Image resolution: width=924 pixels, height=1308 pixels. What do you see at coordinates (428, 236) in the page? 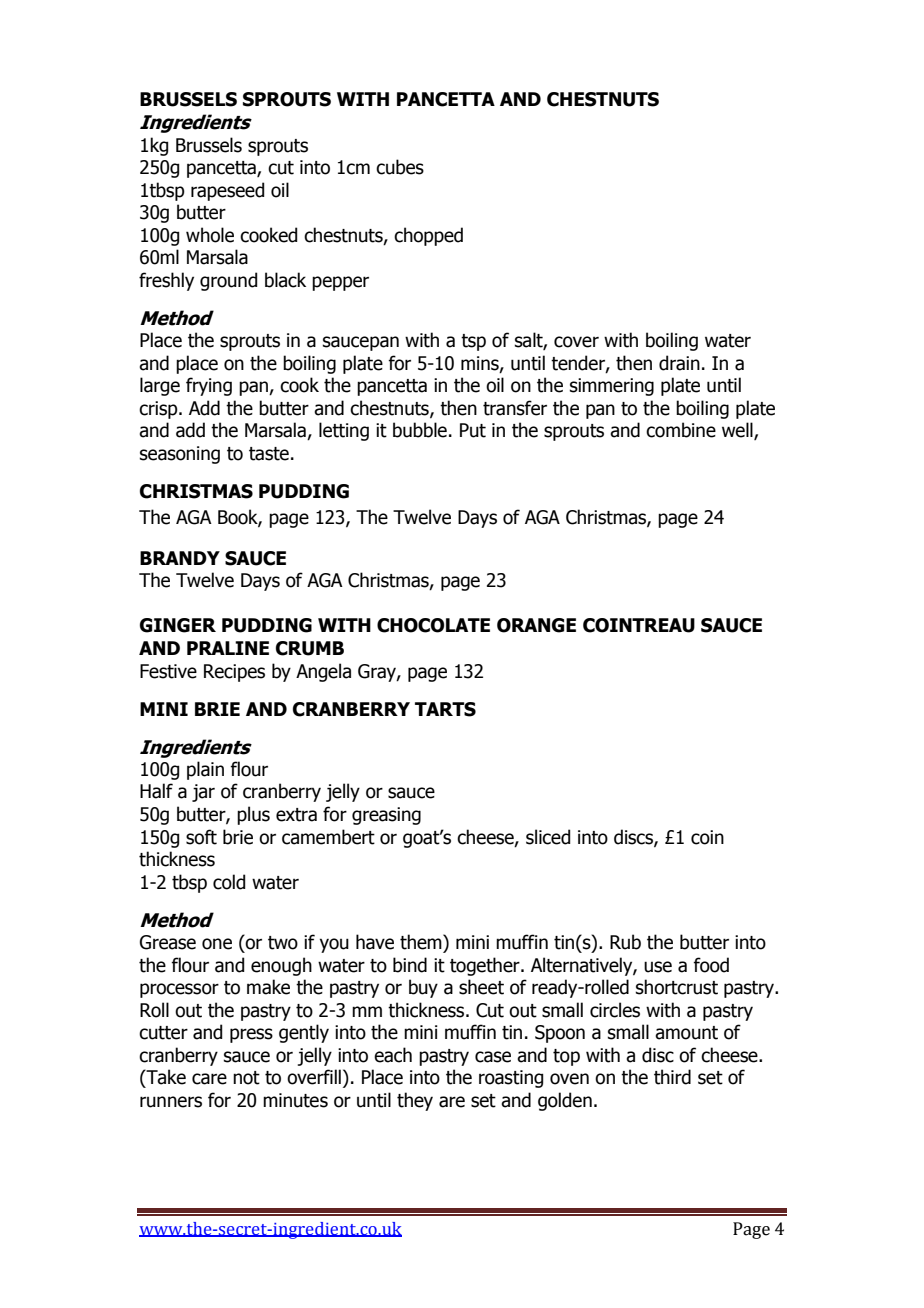
I see `chopped` at bounding box center [428, 236].
